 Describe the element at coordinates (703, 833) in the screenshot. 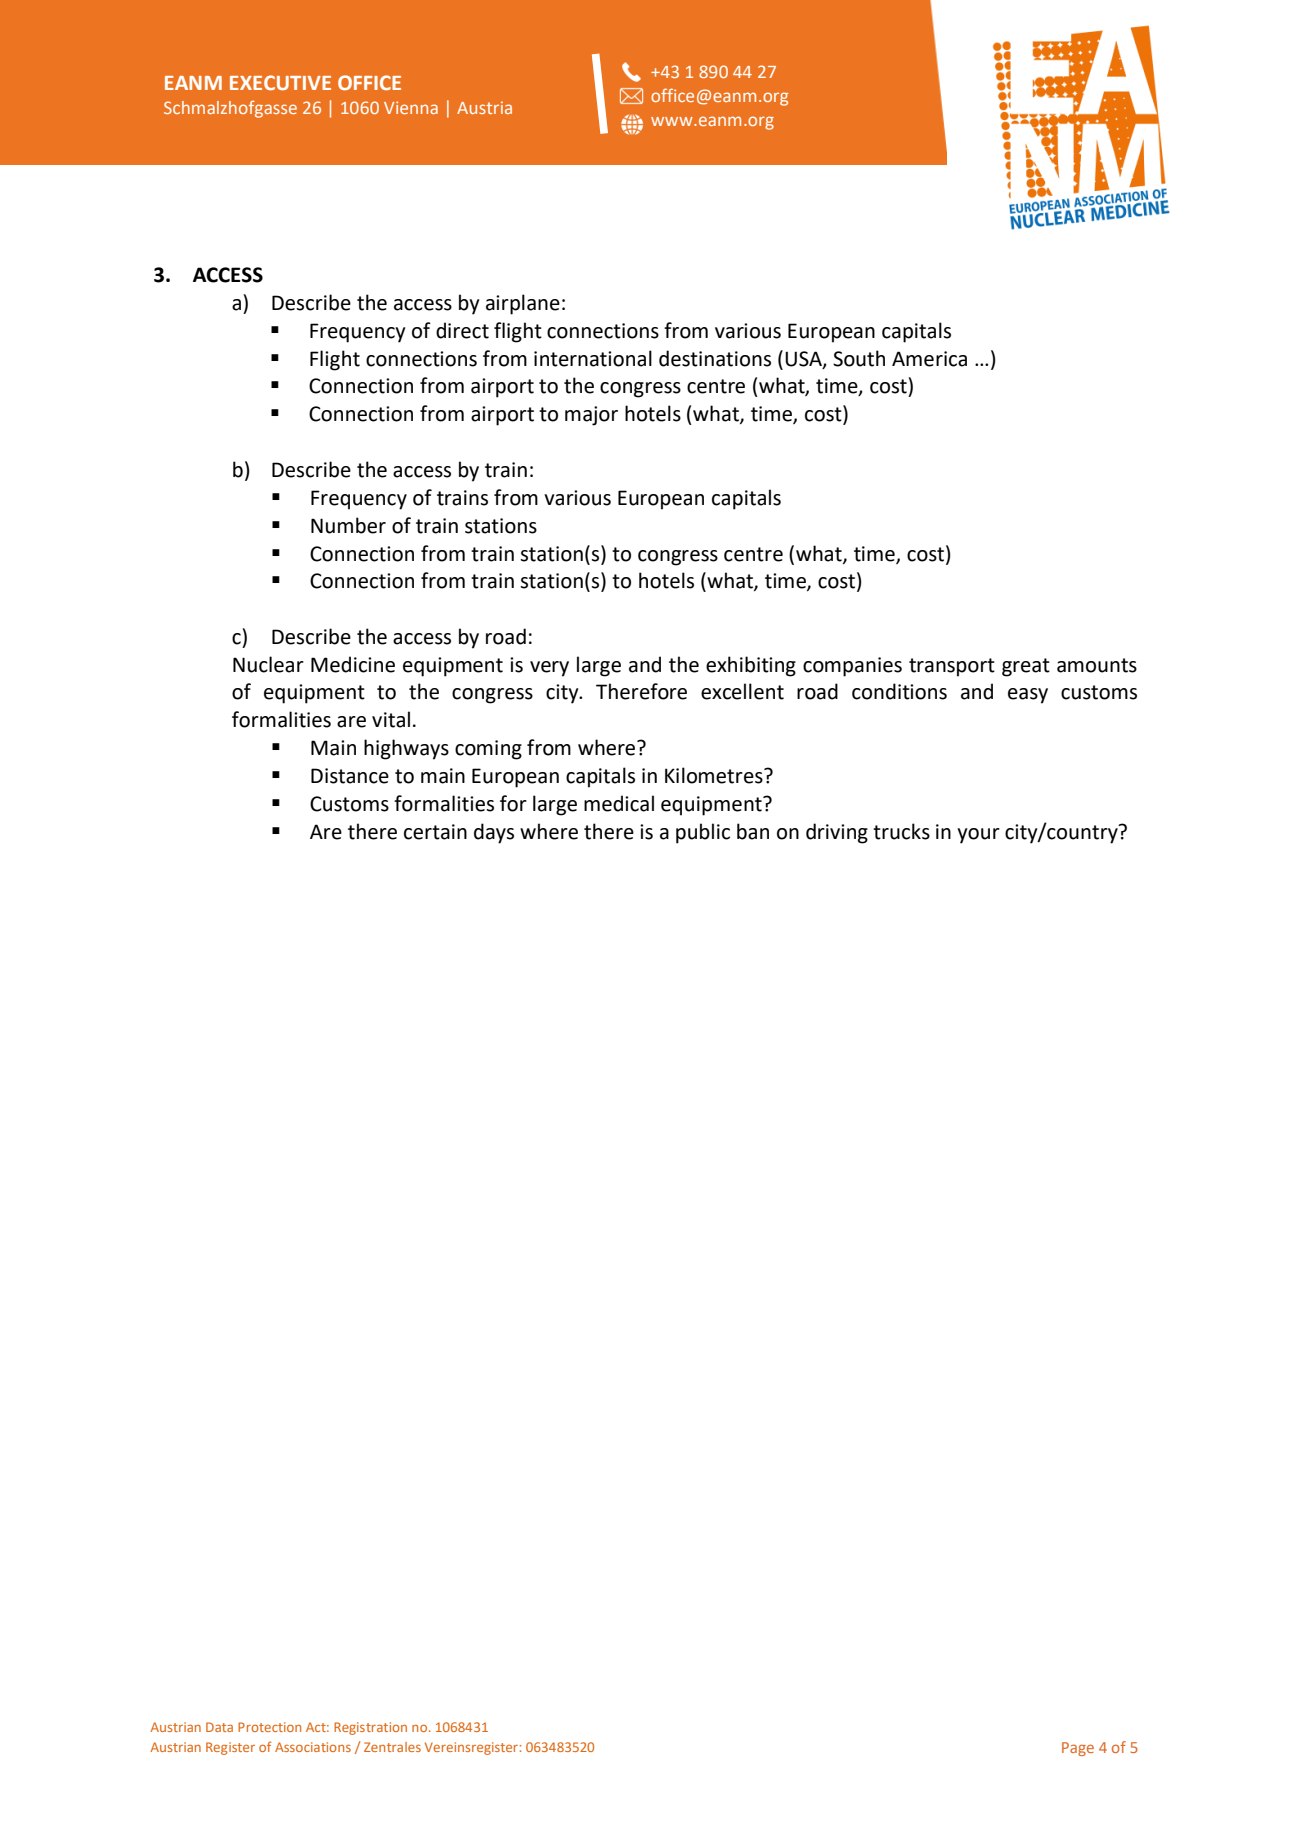

I see `public` at that location.
